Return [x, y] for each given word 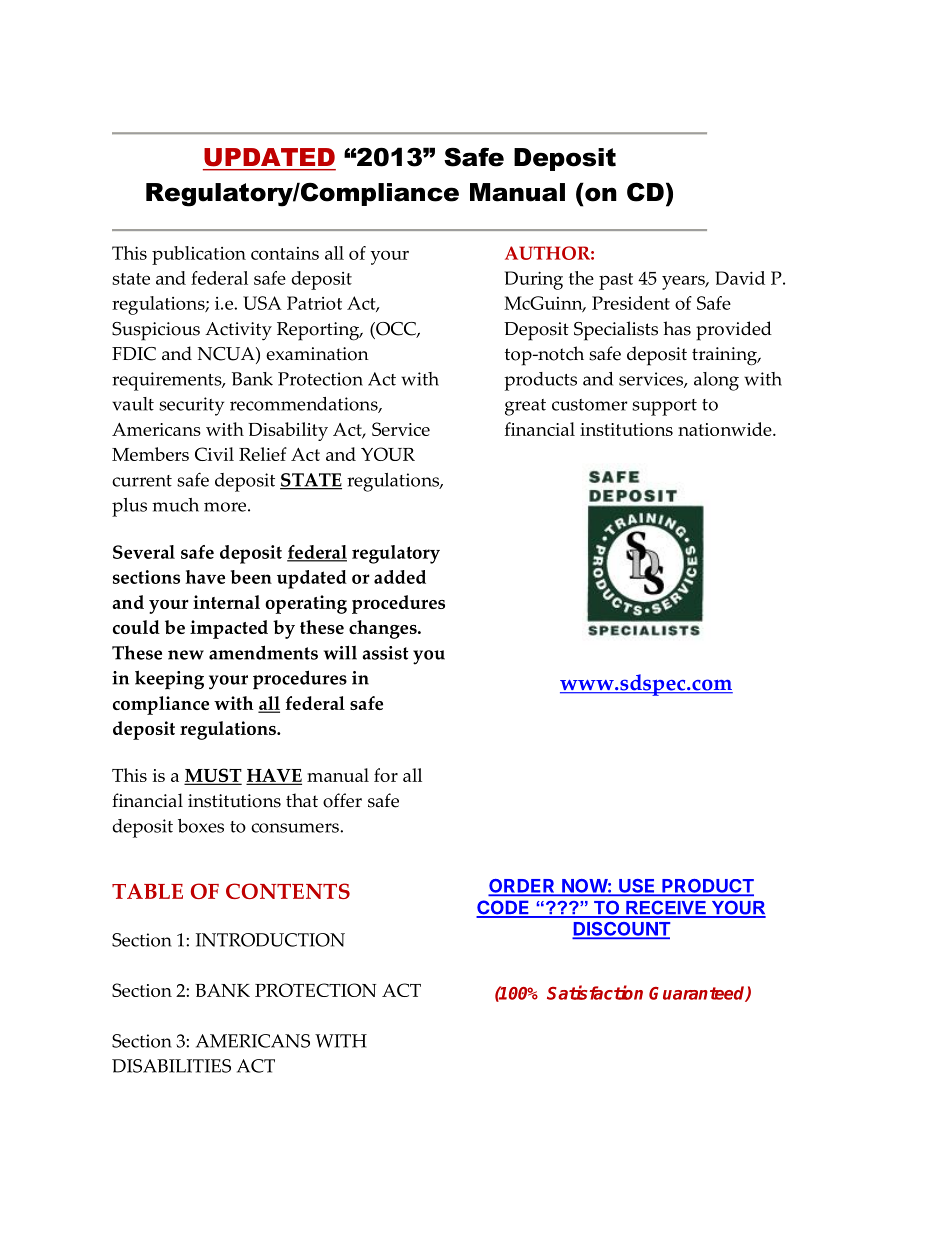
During [534, 280]
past [616, 281]
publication [199, 255]
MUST [213, 776]
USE [637, 887]
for [386, 775]
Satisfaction [595, 992]
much [175, 505]
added [400, 577]
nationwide [726, 429]
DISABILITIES [171, 1066]
